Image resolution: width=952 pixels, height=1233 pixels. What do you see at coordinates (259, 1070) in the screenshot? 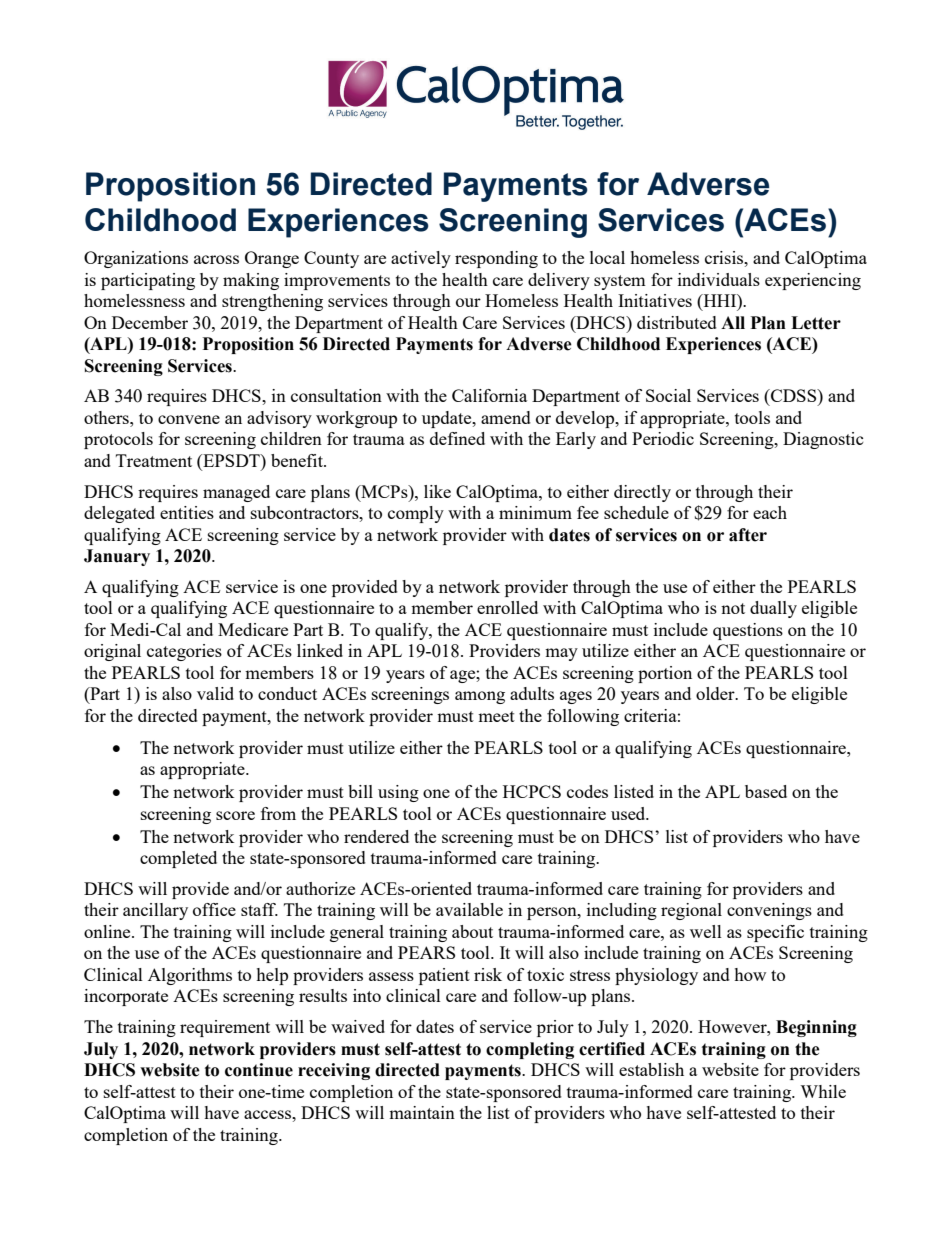
I see `continue` at bounding box center [259, 1070].
